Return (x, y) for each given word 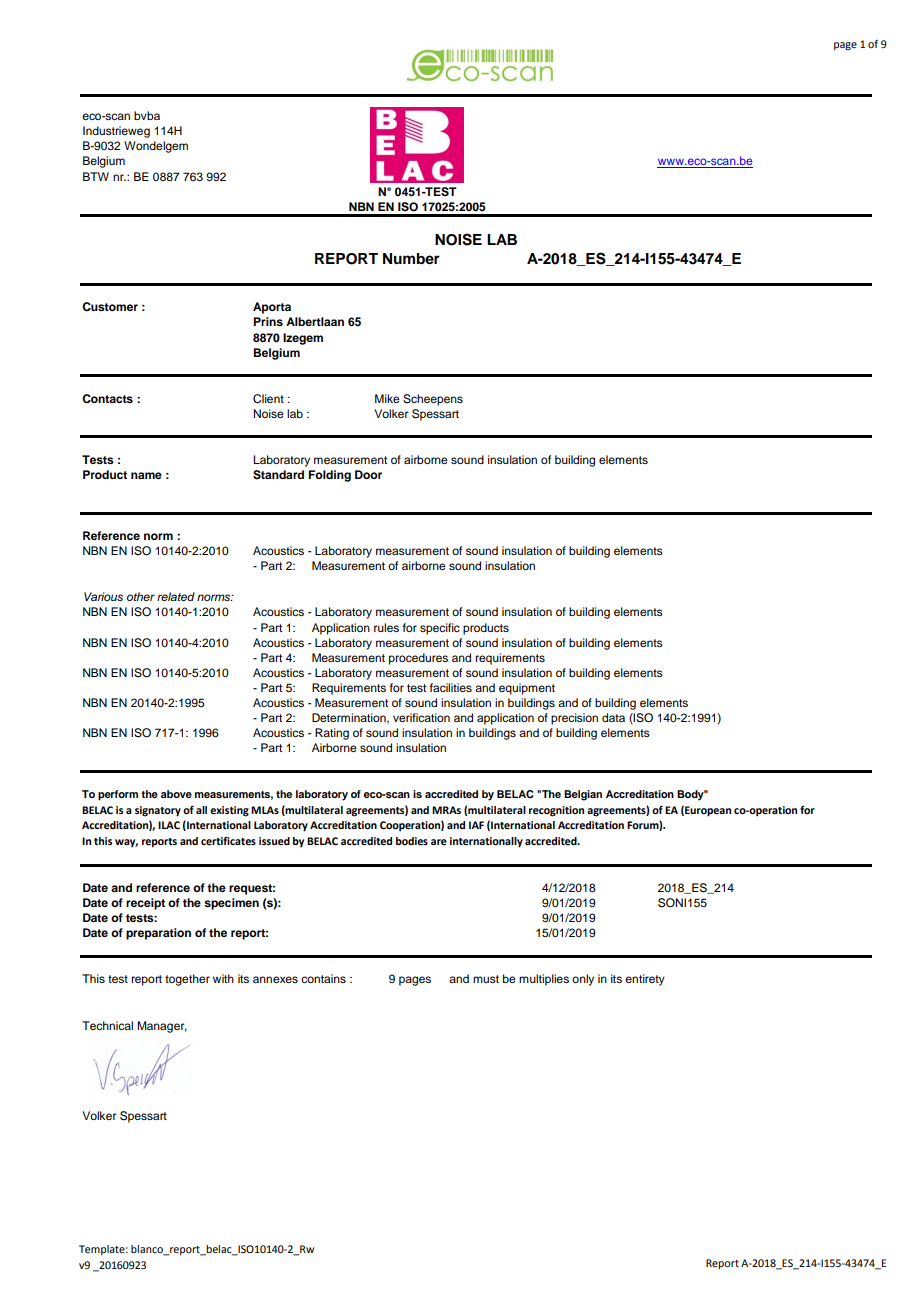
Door (368, 474)
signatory (158, 811)
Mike (387, 398)
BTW (96, 176)
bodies (412, 841)
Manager (162, 1027)
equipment (527, 689)
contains (323, 978)
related (176, 596)
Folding (329, 476)
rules (386, 627)
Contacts (107, 398)
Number (411, 259)
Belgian (583, 795)
